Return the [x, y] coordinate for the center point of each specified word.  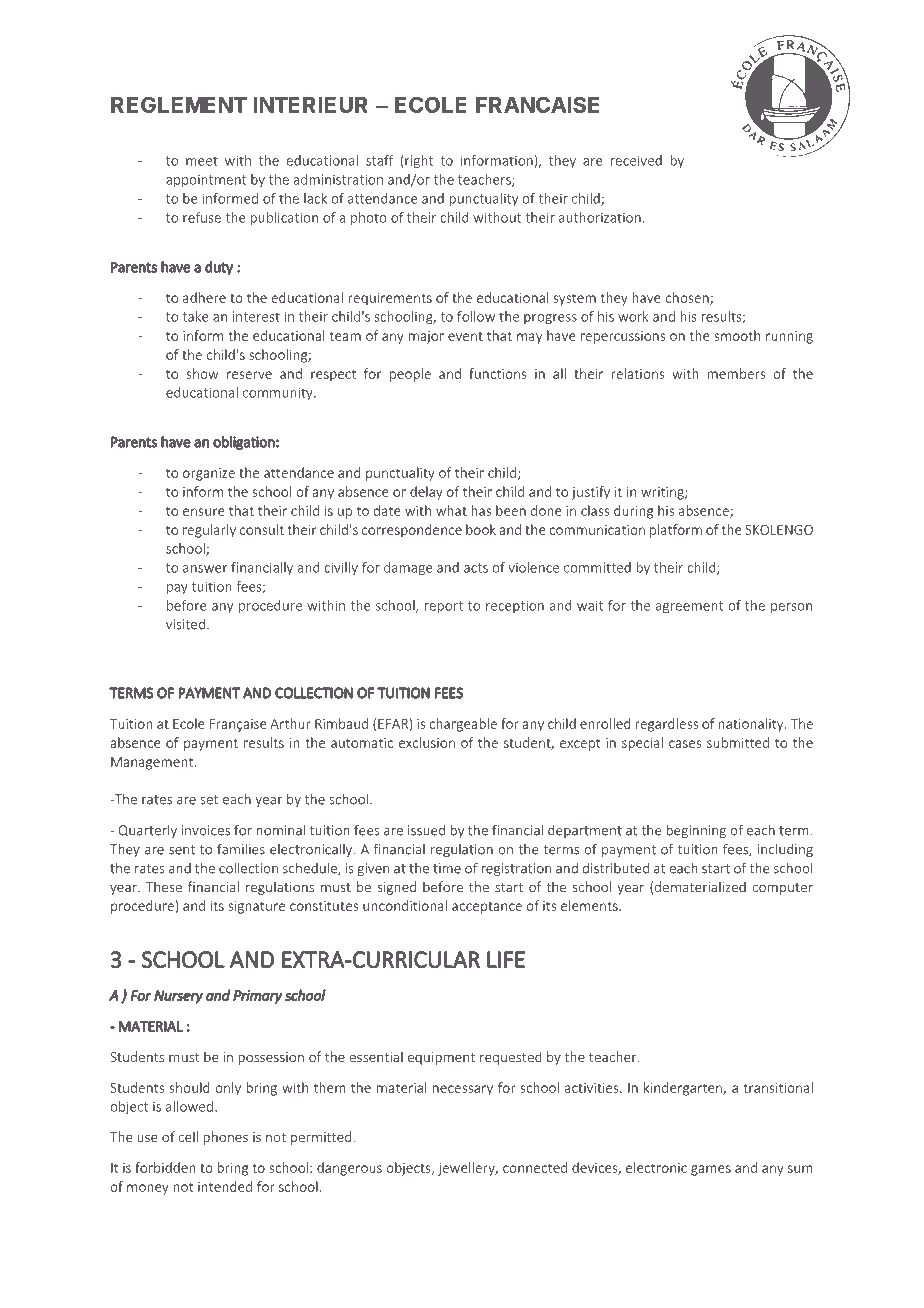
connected [535, 1167]
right [419, 162]
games [711, 1170]
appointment [206, 181]
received [636, 160]
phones [225, 1138]
